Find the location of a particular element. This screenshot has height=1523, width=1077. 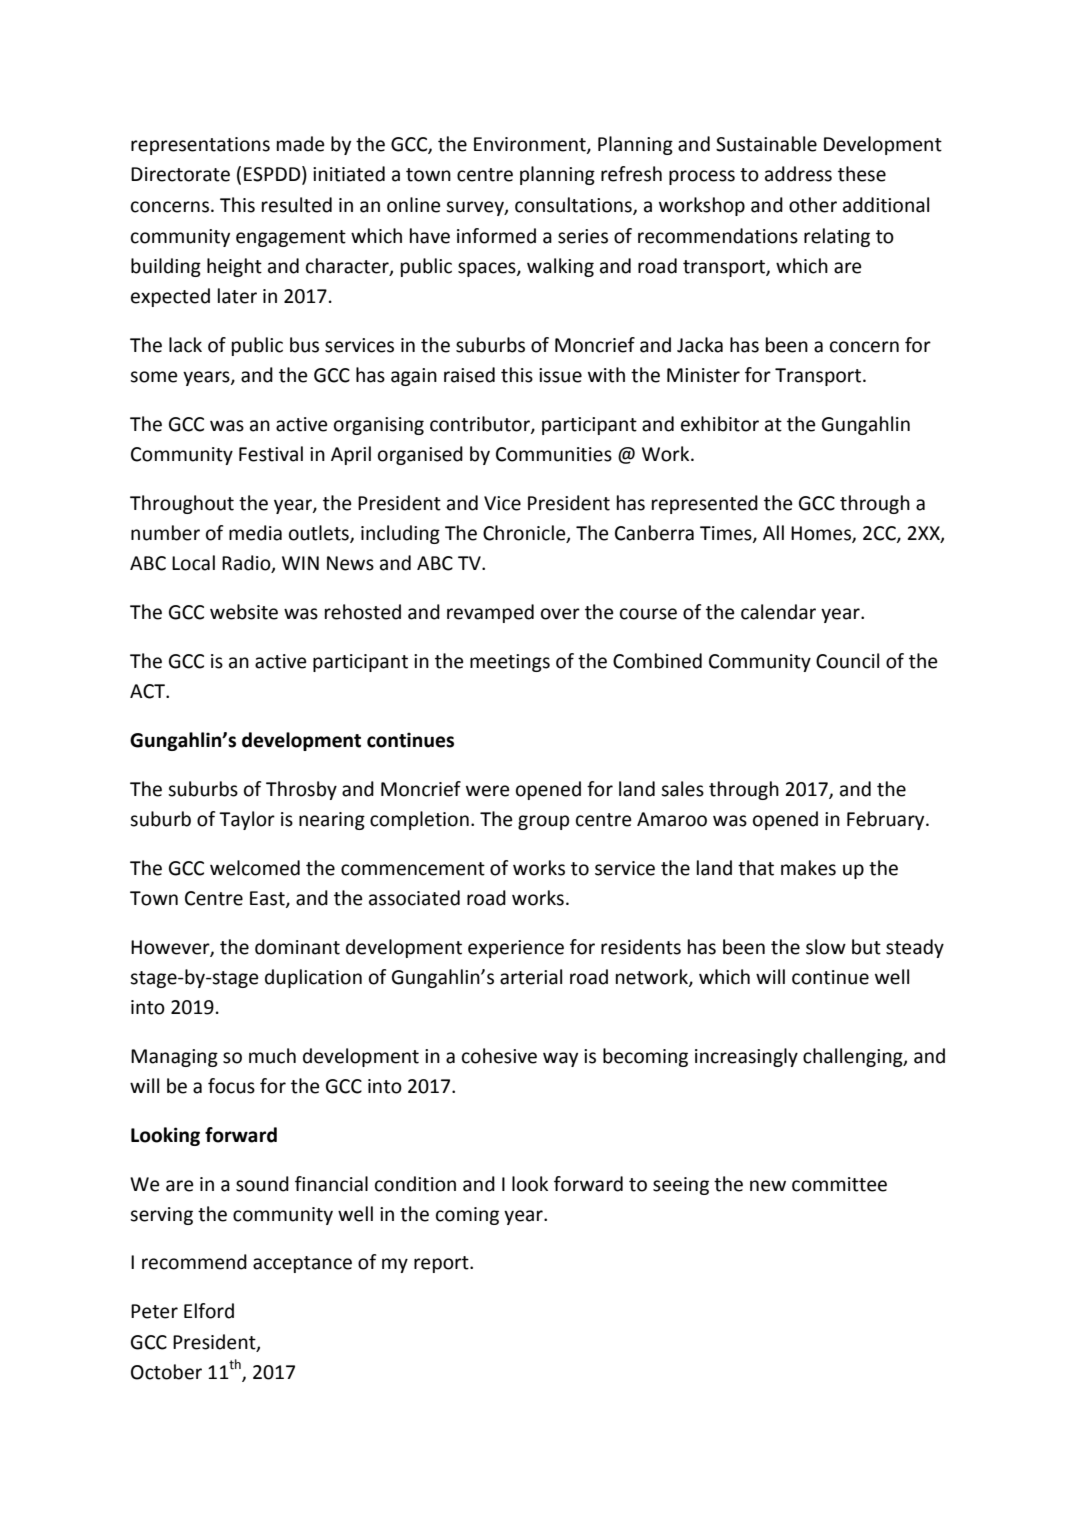

address is located at coordinates (798, 174).
